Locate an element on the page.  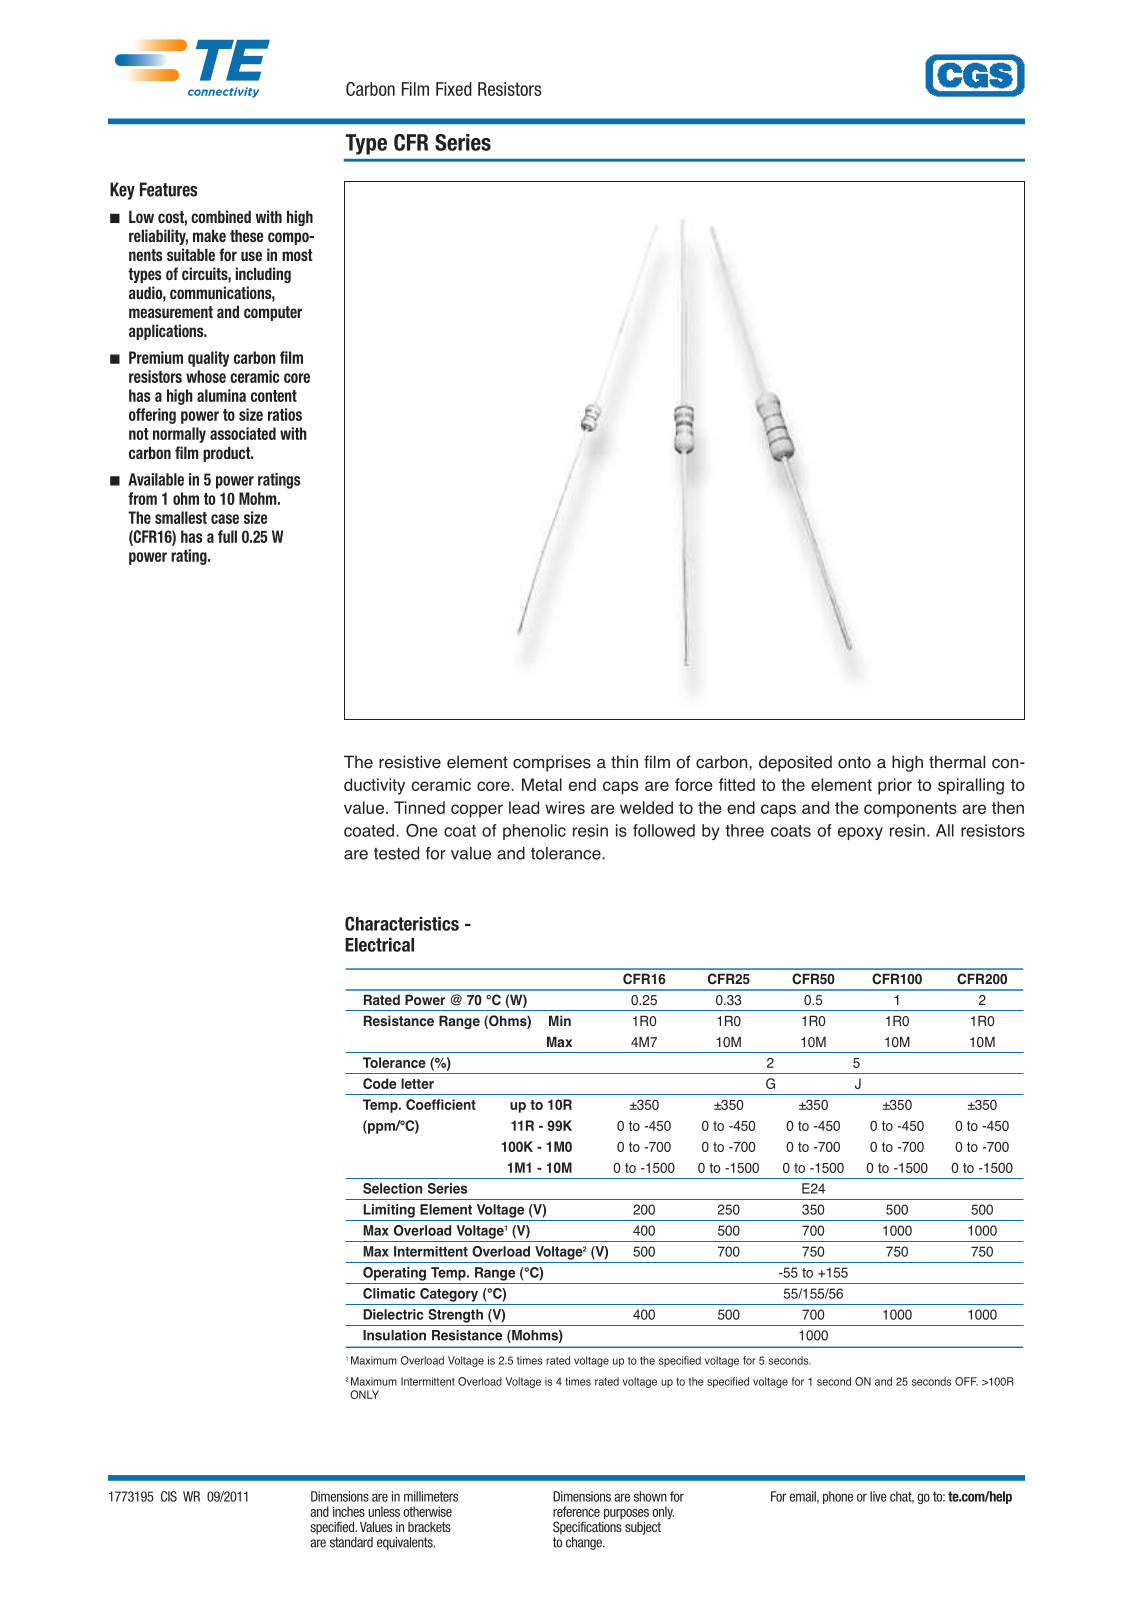
thermal is located at coordinates (957, 762).
